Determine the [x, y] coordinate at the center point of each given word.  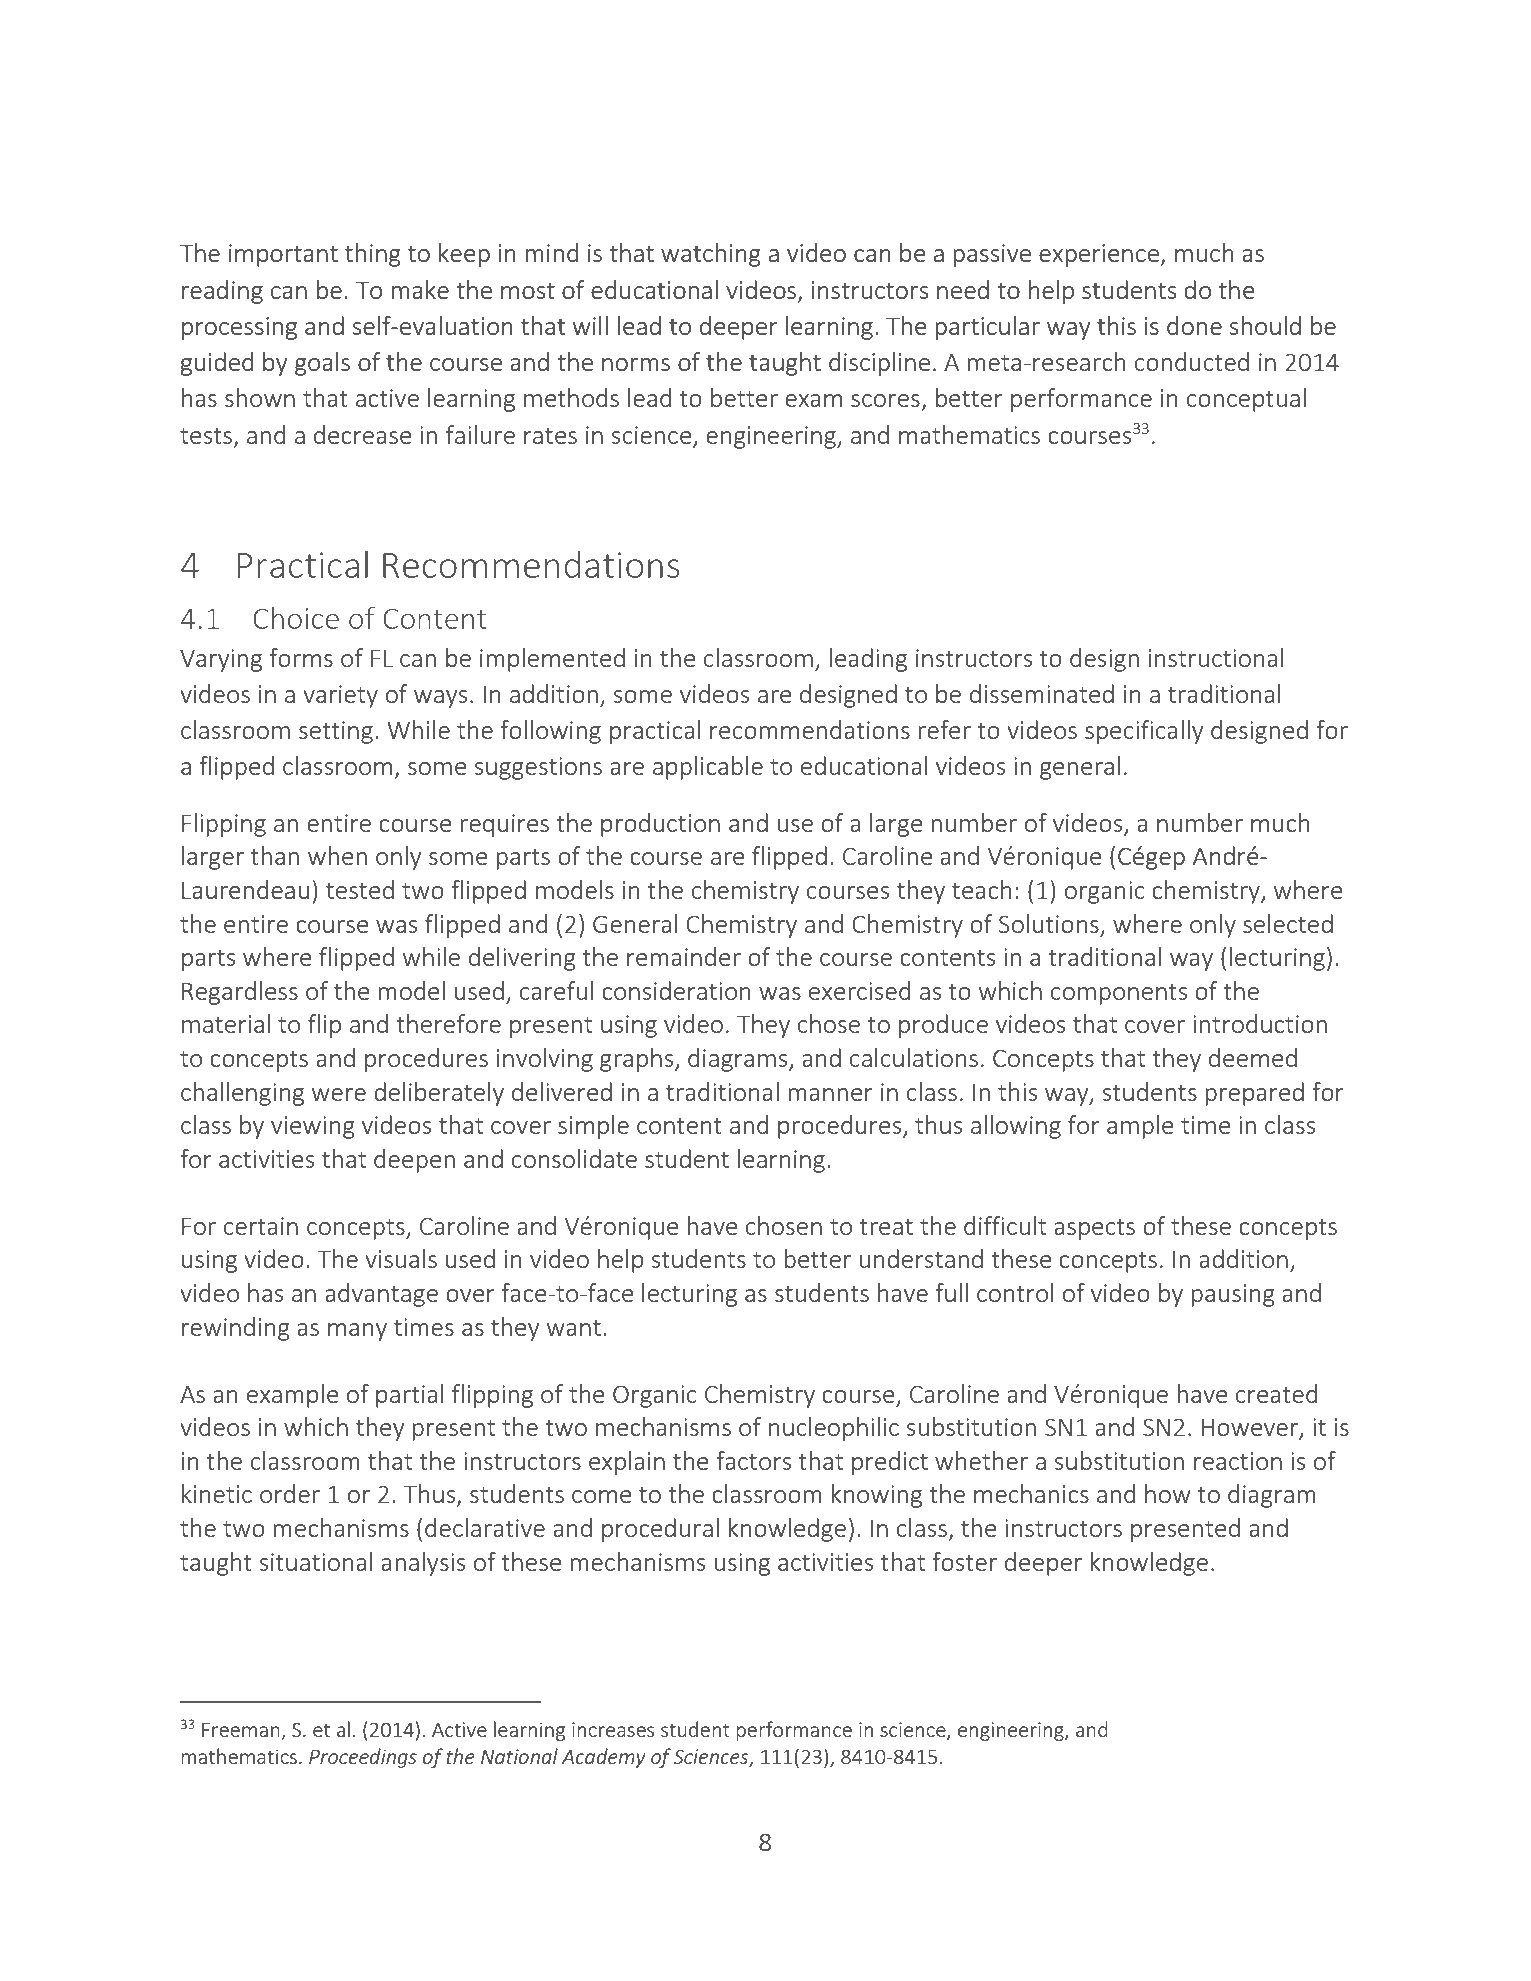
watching [711, 255]
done [1194, 325]
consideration [676, 990]
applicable [708, 768]
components [1119, 994]
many [357, 1332]
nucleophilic [834, 1429]
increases [613, 1729]
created [1276, 1393]
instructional [1216, 657]
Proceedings [363, 1758]
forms [301, 657]
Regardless [240, 993]
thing [373, 255]
